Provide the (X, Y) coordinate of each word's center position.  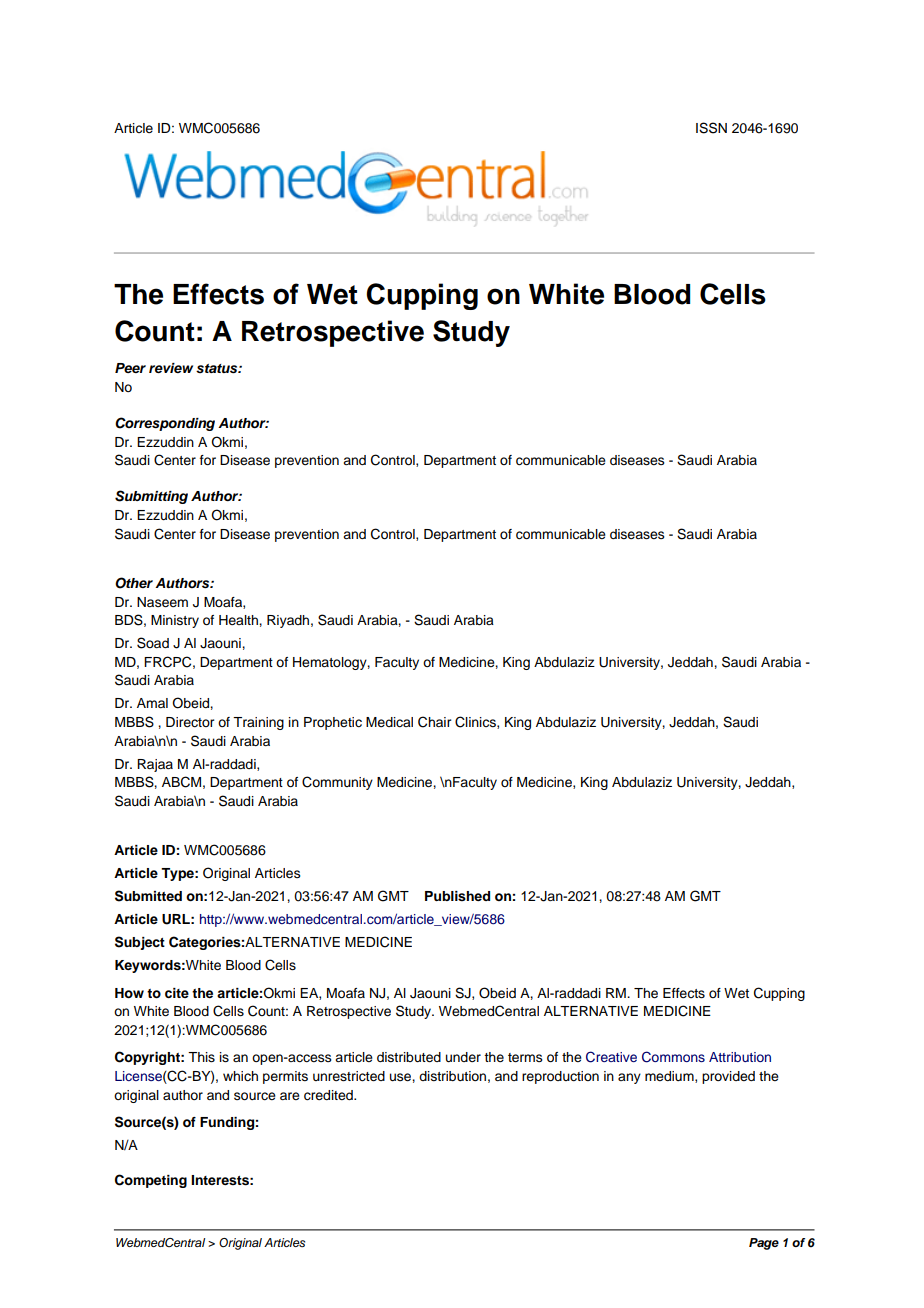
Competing (151, 1181)
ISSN (711, 128)
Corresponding (165, 424)
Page (764, 1244)
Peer (130, 368)
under (463, 1057)
